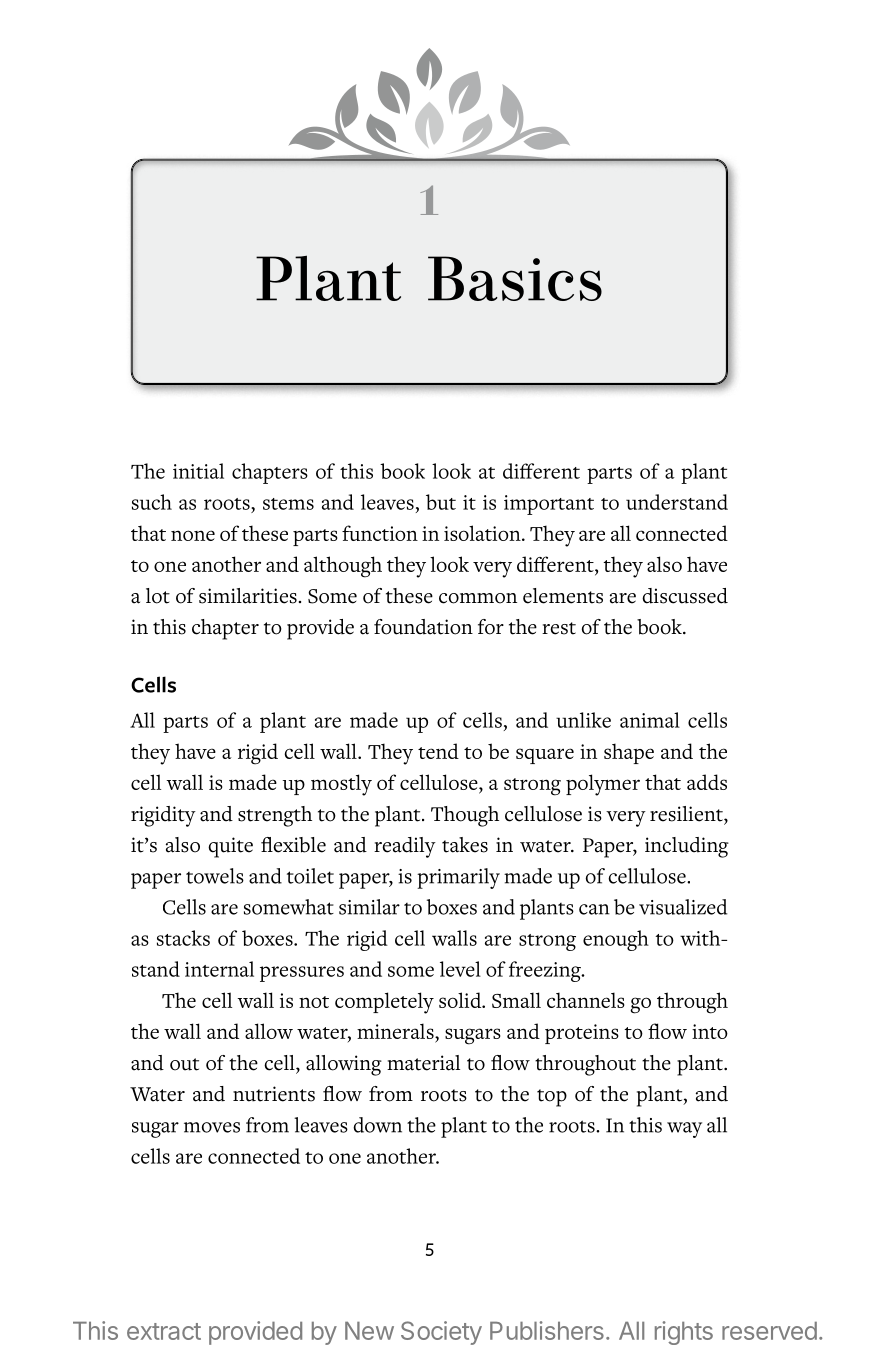 This screenshot has height=1345, width=896. What do you see at coordinates (274, 1094) in the screenshot?
I see `nutrients` at bounding box center [274, 1094].
